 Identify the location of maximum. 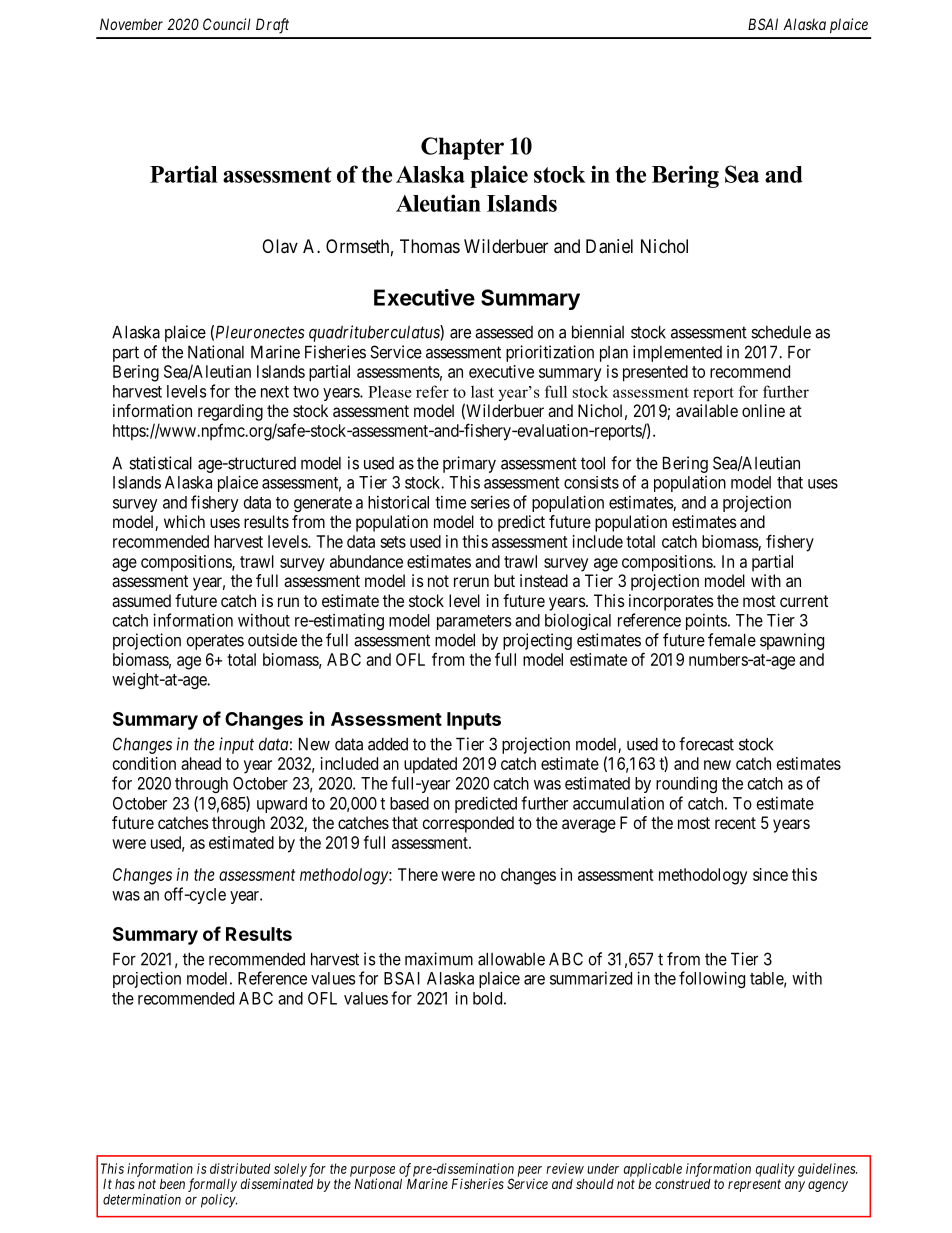
(439, 959).
